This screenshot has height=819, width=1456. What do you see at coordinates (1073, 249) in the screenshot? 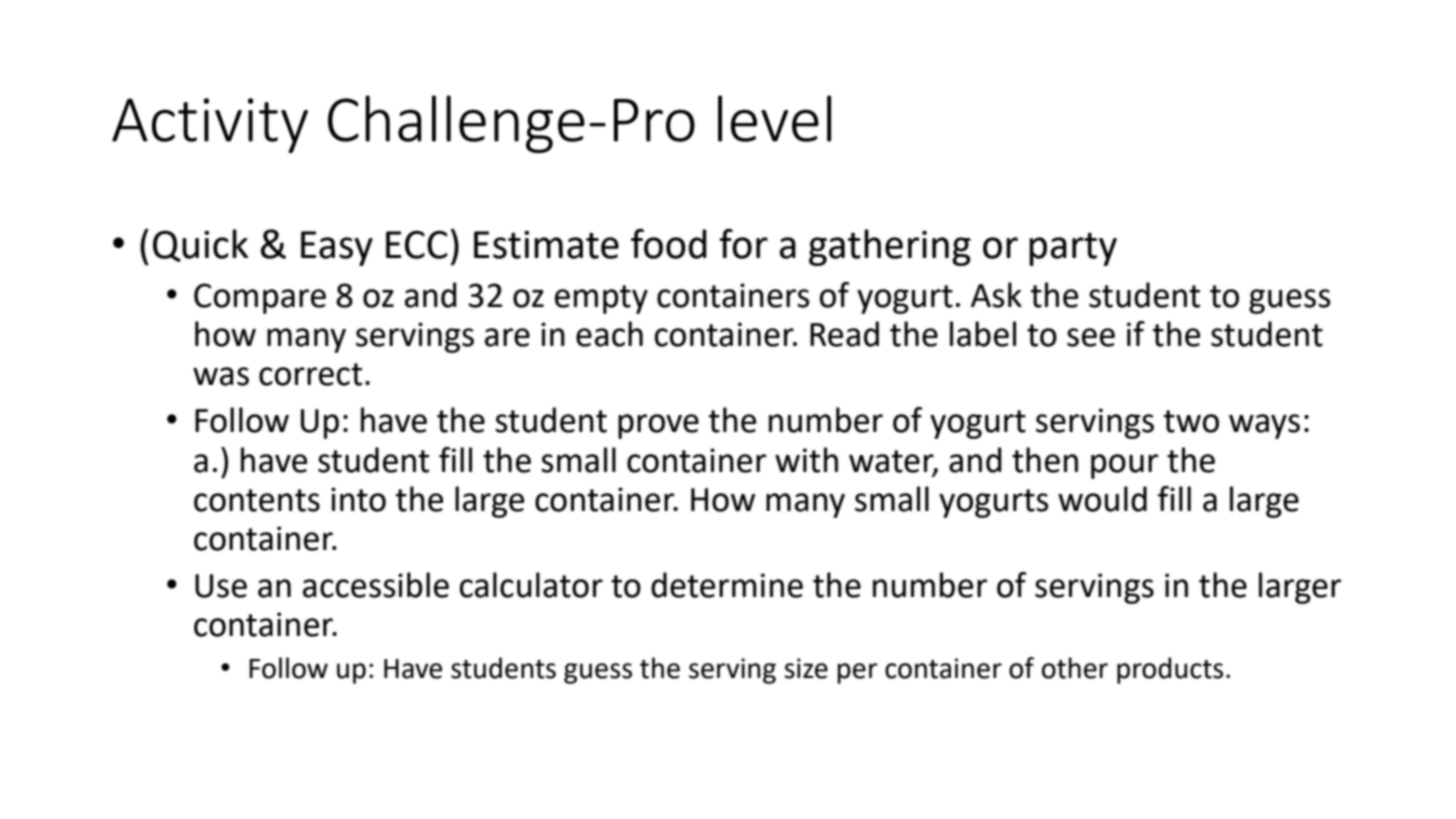
I see `party` at bounding box center [1073, 249].
